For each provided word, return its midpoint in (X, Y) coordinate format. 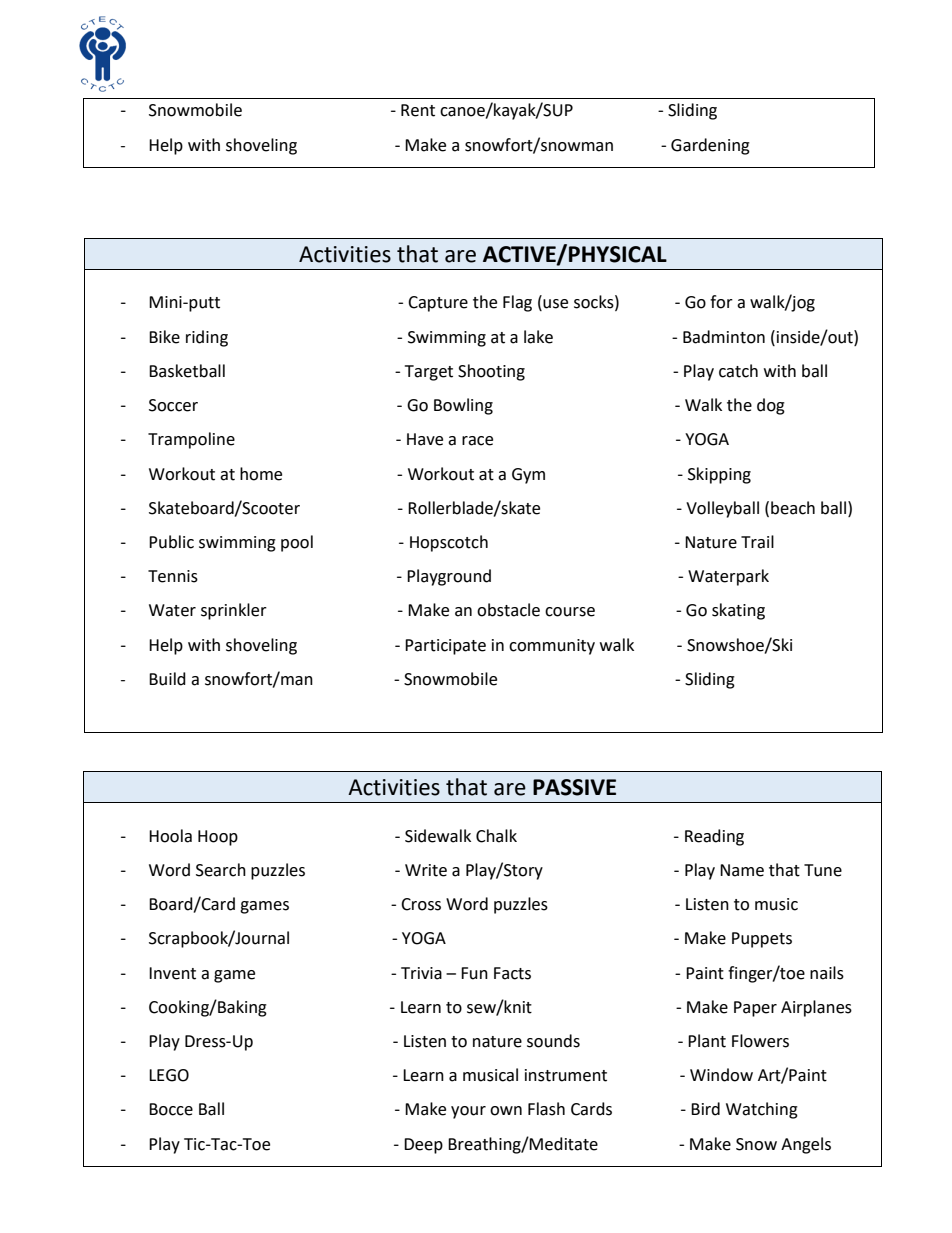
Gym (528, 476)
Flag (517, 303)
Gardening (710, 146)
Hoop (218, 838)
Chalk (496, 836)
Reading (714, 837)
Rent (418, 110)
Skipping (719, 475)
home (261, 474)
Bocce (171, 1109)
